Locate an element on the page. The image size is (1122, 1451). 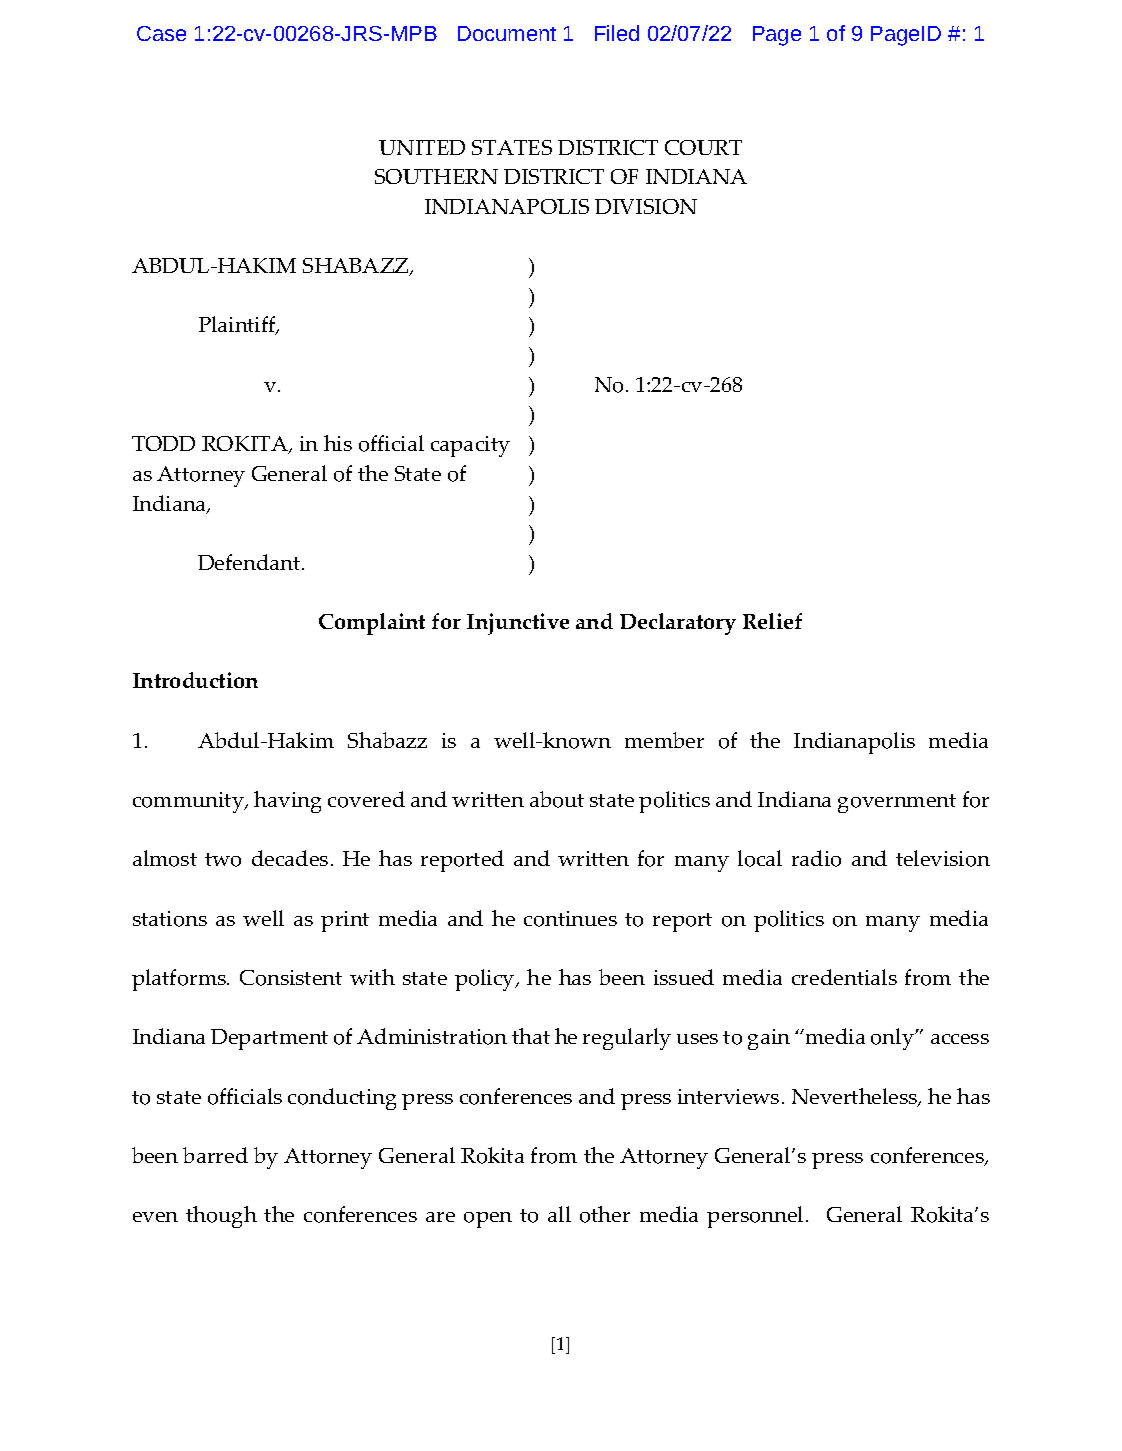
Injunctive is located at coordinates (518, 624).
